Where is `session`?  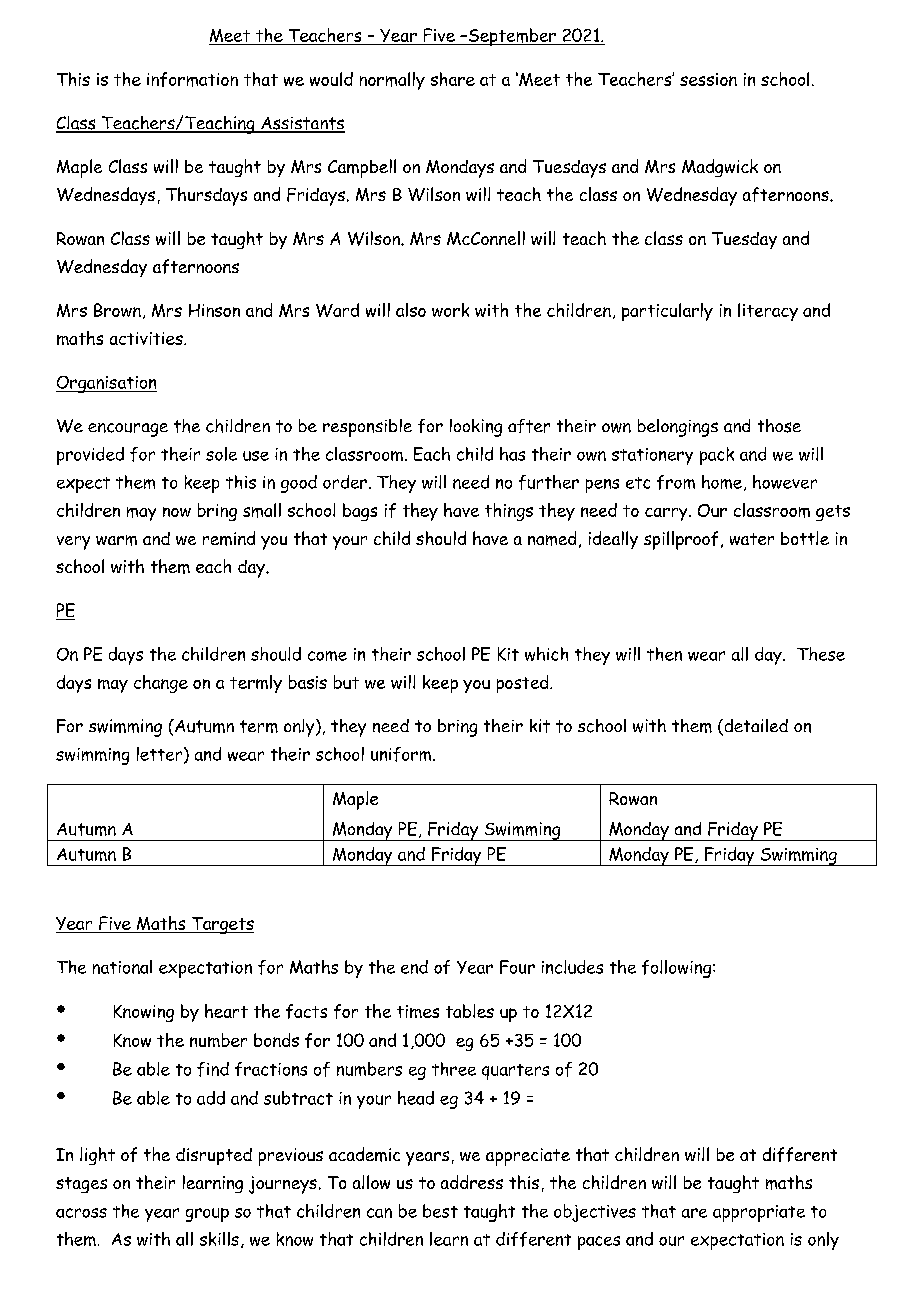 session is located at coordinates (708, 79).
